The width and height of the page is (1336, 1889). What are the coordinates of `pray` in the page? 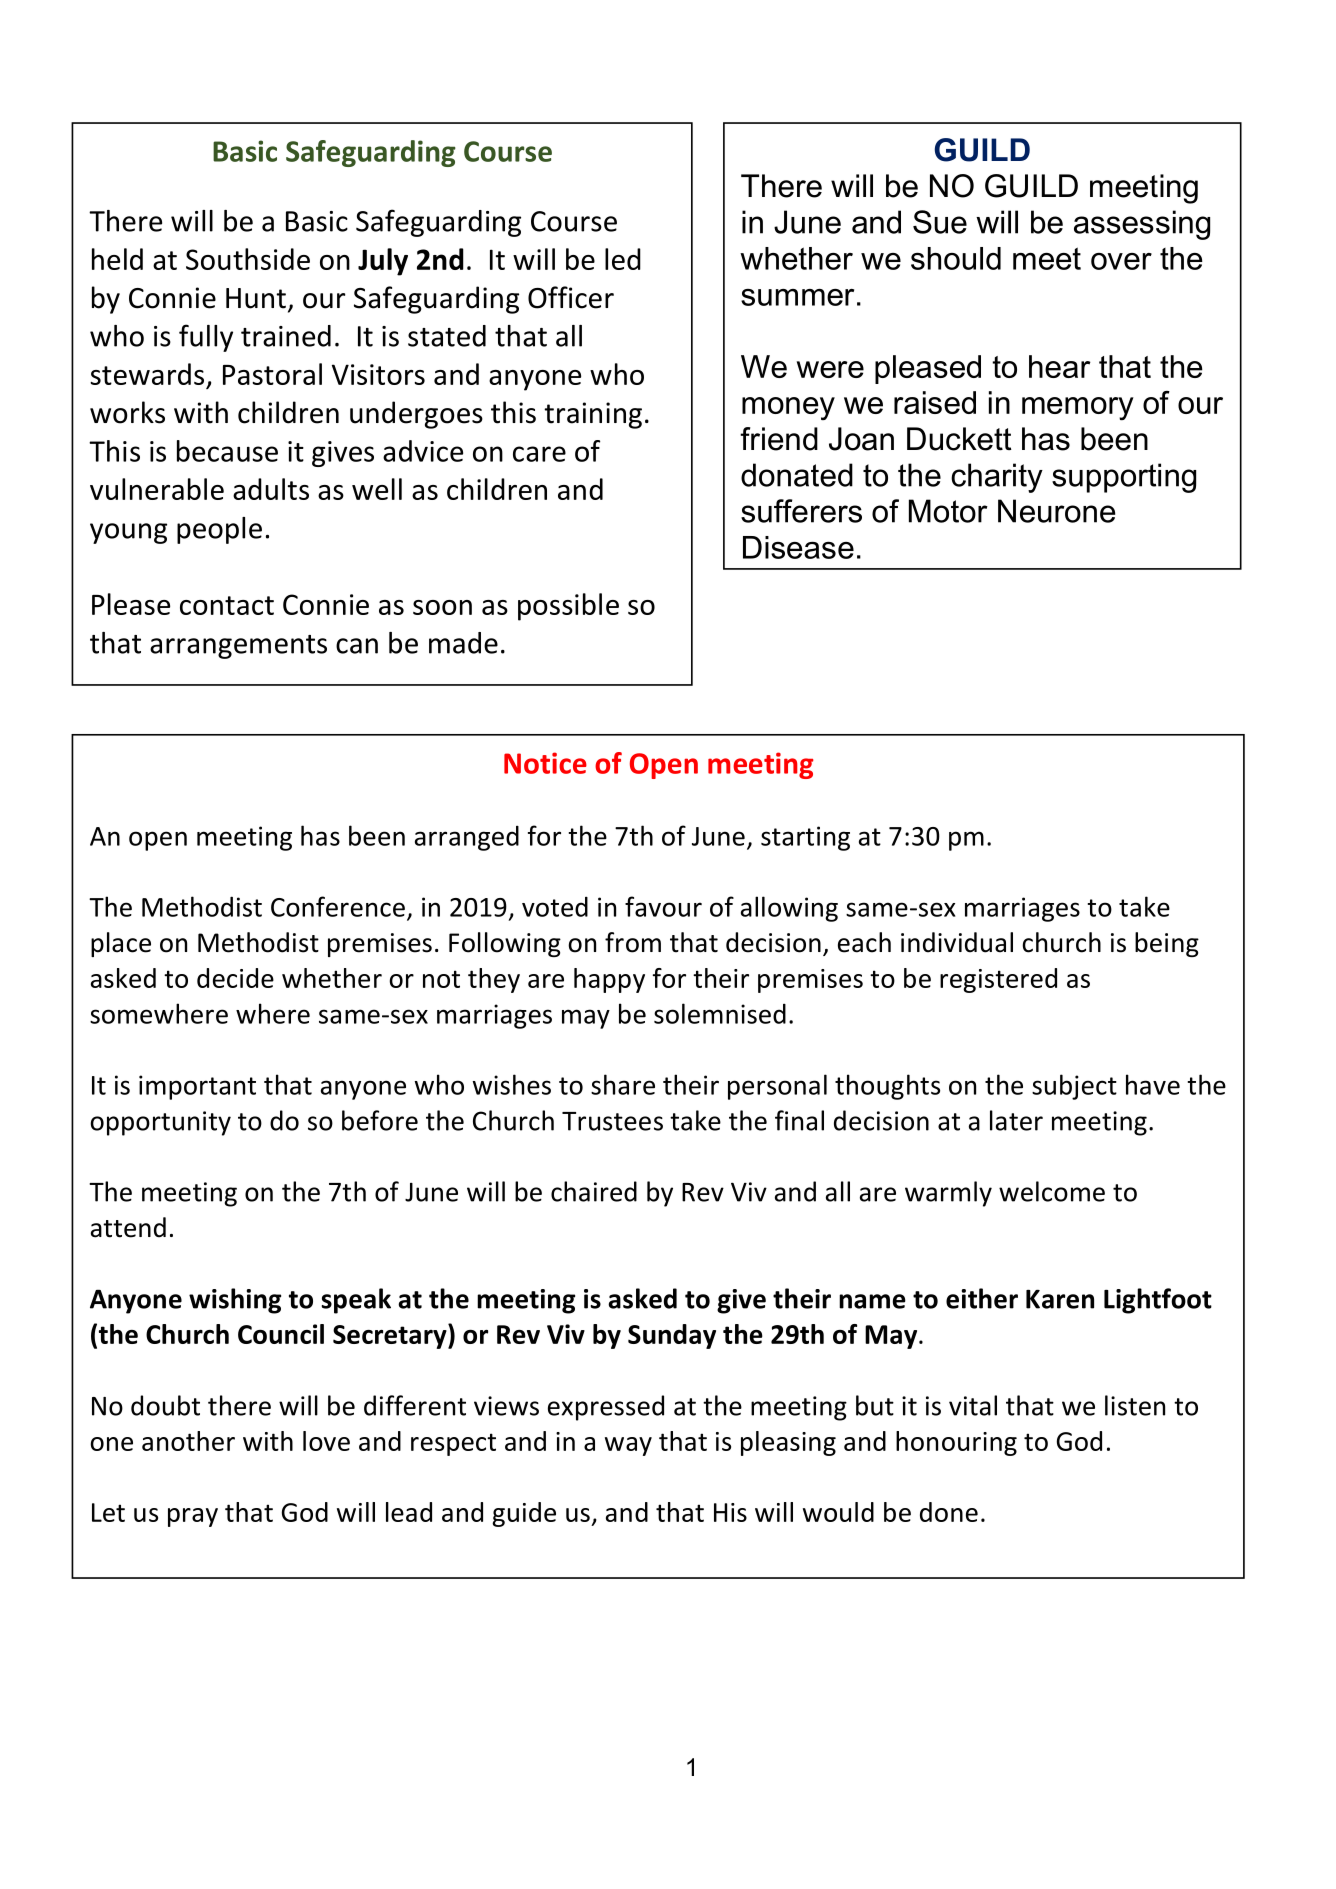 It's located at (193, 1517).
